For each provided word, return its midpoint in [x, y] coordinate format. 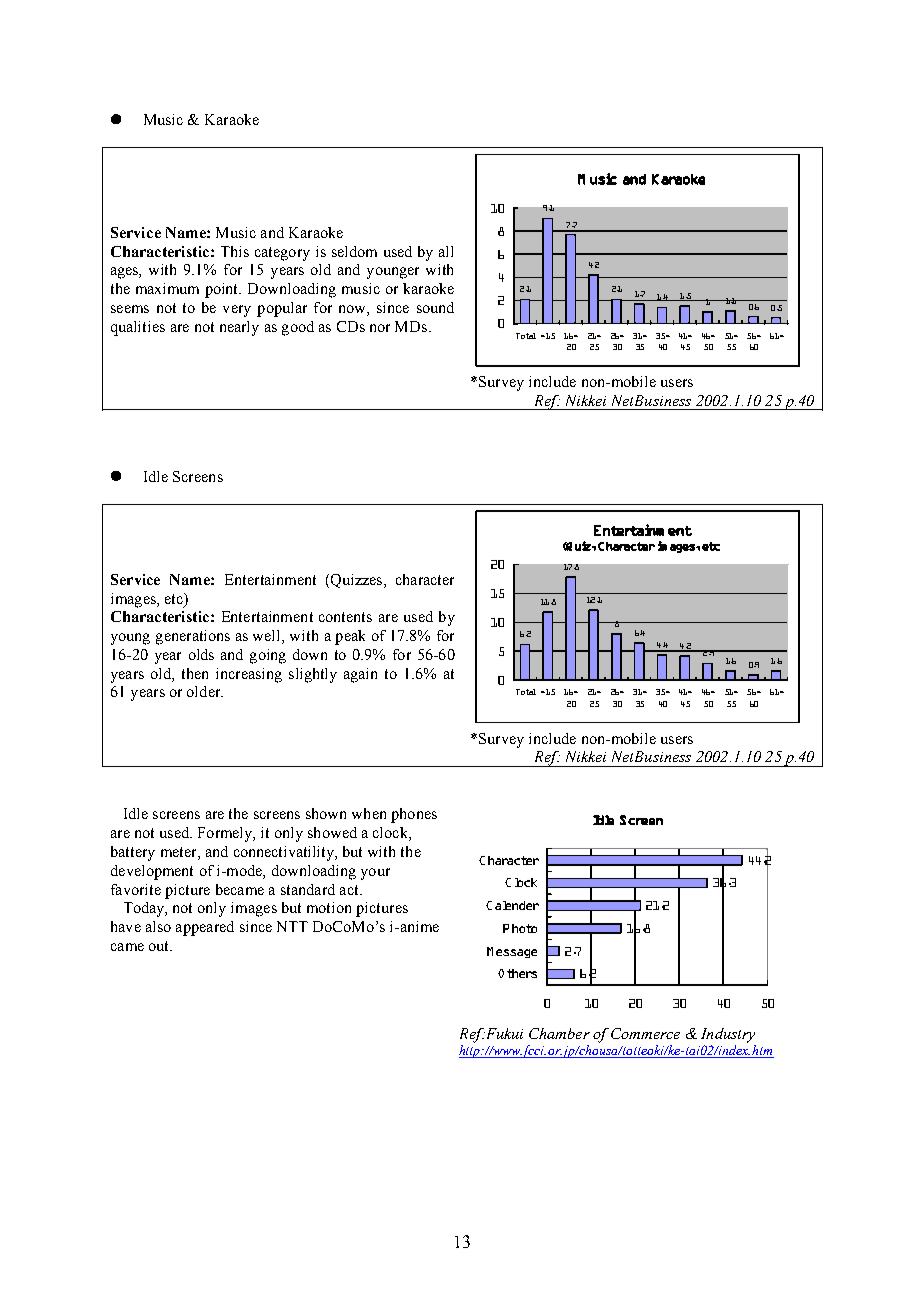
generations [193, 637]
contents [345, 617]
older [205, 691]
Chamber [559, 1033]
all [446, 251]
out [160, 946]
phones [414, 815]
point [223, 290]
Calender [512, 905]
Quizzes [356, 581]
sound [435, 307]
